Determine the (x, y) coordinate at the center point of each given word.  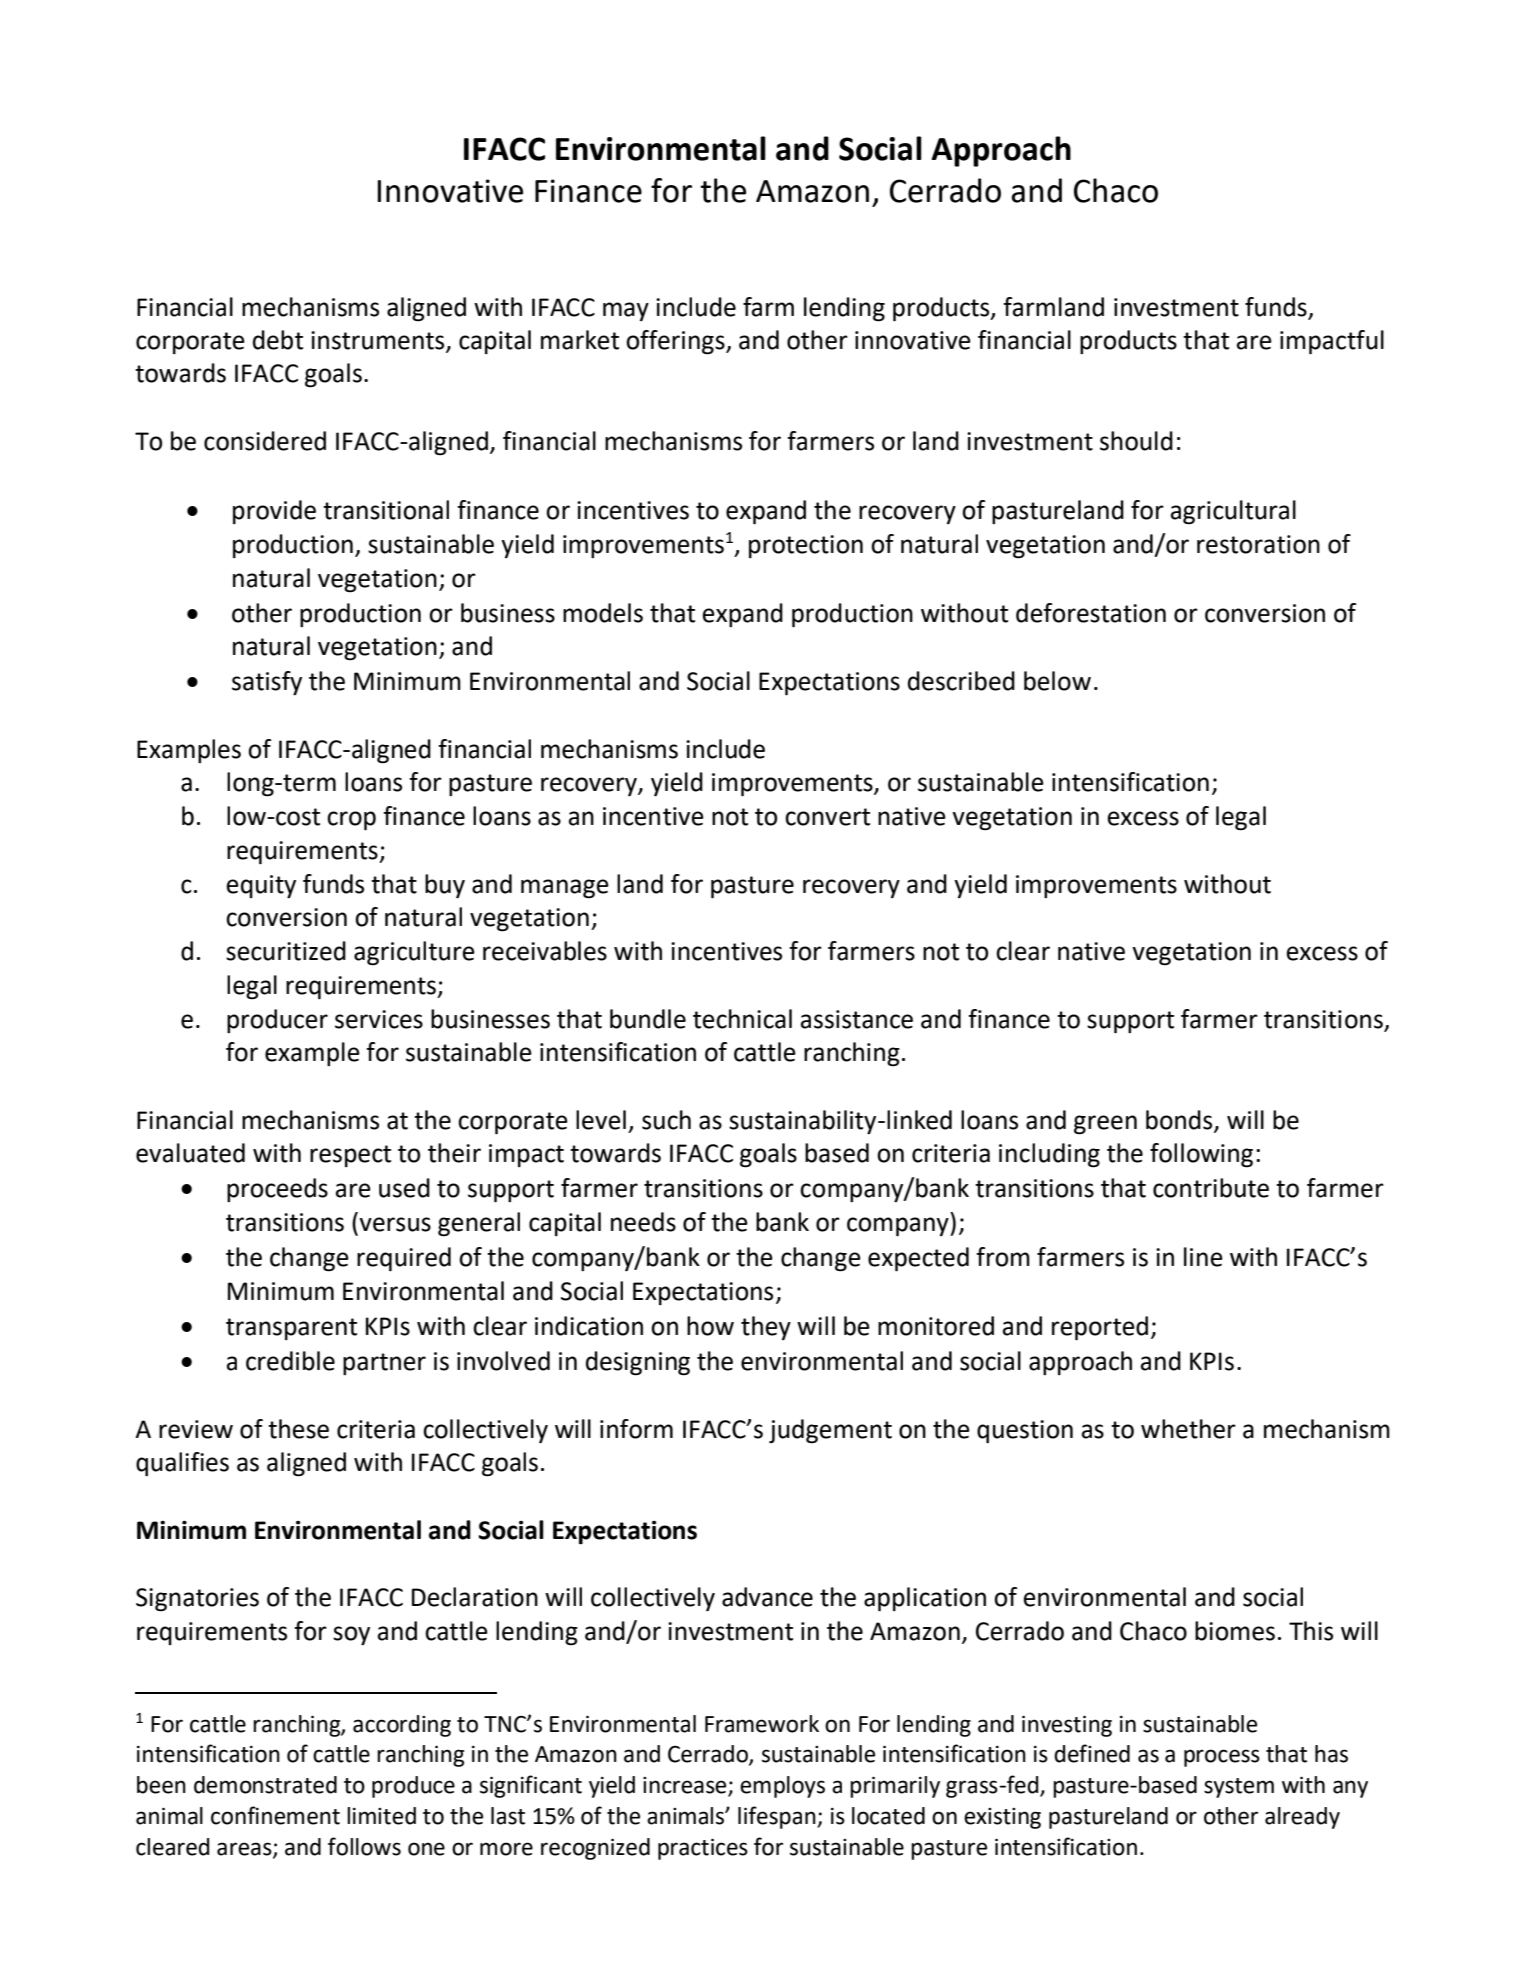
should (1136, 441)
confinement (275, 1815)
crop (351, 821)
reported (1100, 1328)
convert (827, 817)
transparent (291, 1329)
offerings (676, 342)
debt (278, 340)
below (1057, 681)
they (766, 1328)
